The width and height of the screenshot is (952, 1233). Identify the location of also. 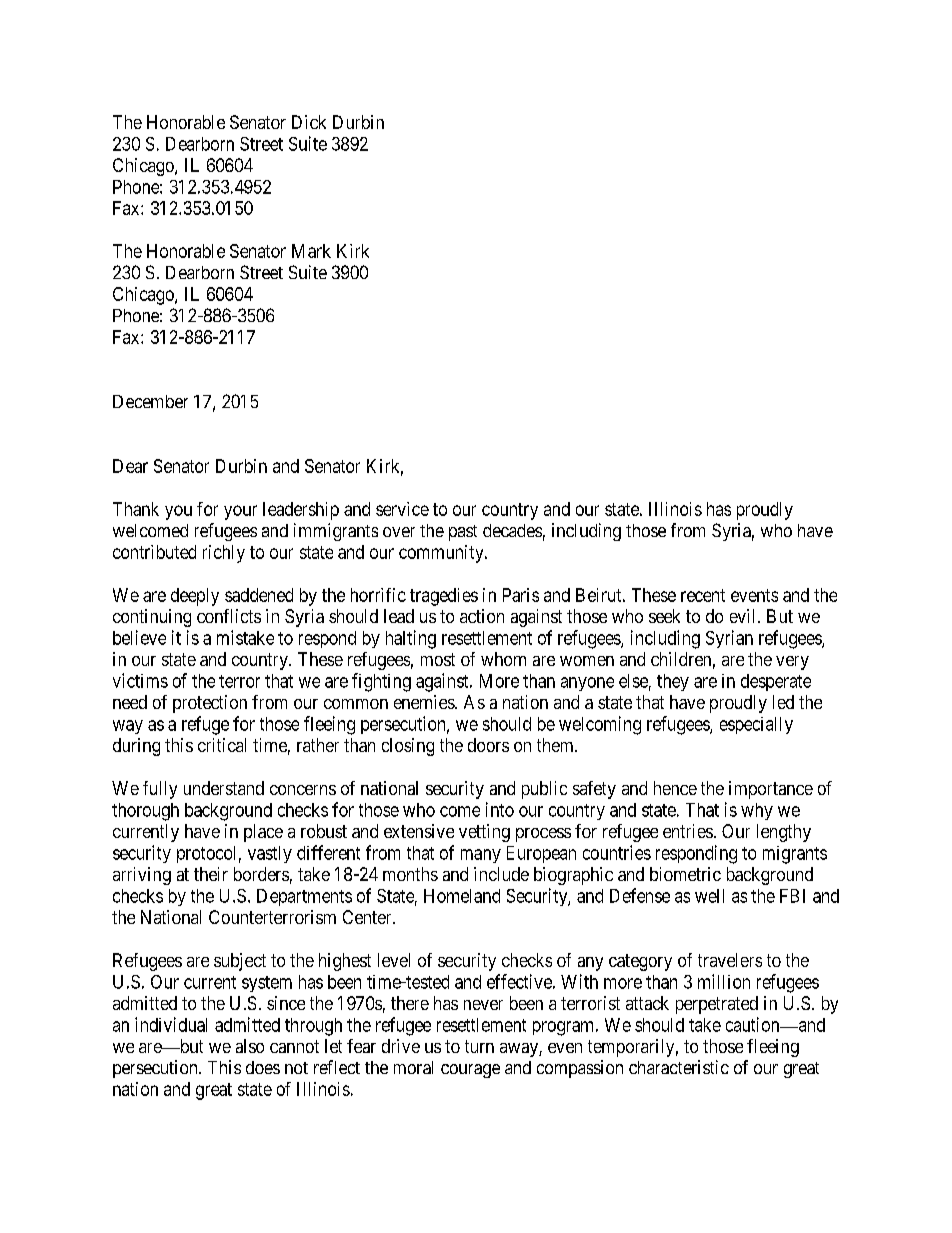
(250, 1046).
